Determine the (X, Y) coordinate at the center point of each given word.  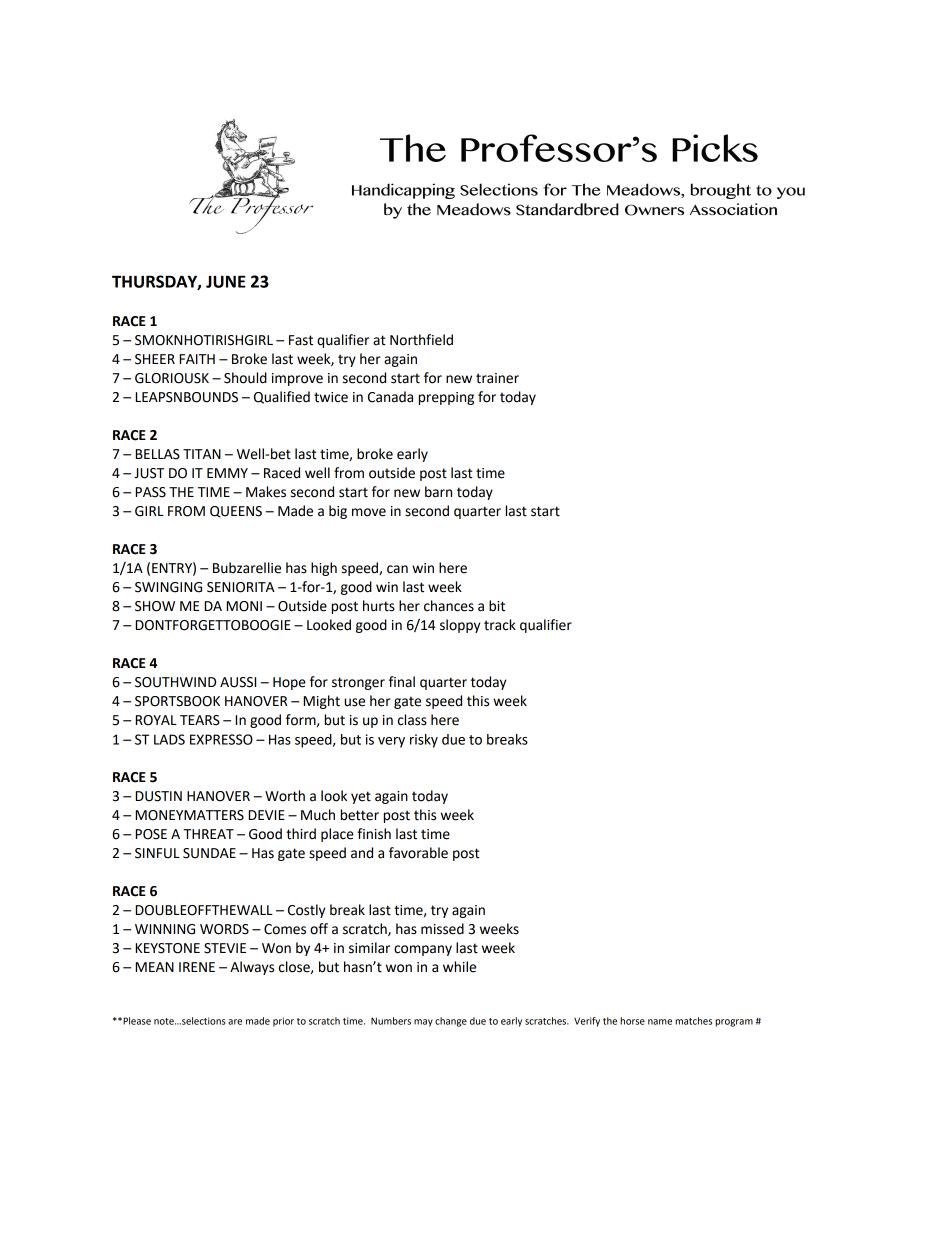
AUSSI (238, 682)
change (451, 1022)
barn (438, 492)
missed (442, 929)
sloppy (460, 626)
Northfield (421, 340)
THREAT (209, 834)
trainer (497, 378)
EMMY (227, 473)
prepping (446, 398)
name (660, 1022)
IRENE (197, 967)
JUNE (226, 281)
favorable (418, 853)
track (500, 625)
